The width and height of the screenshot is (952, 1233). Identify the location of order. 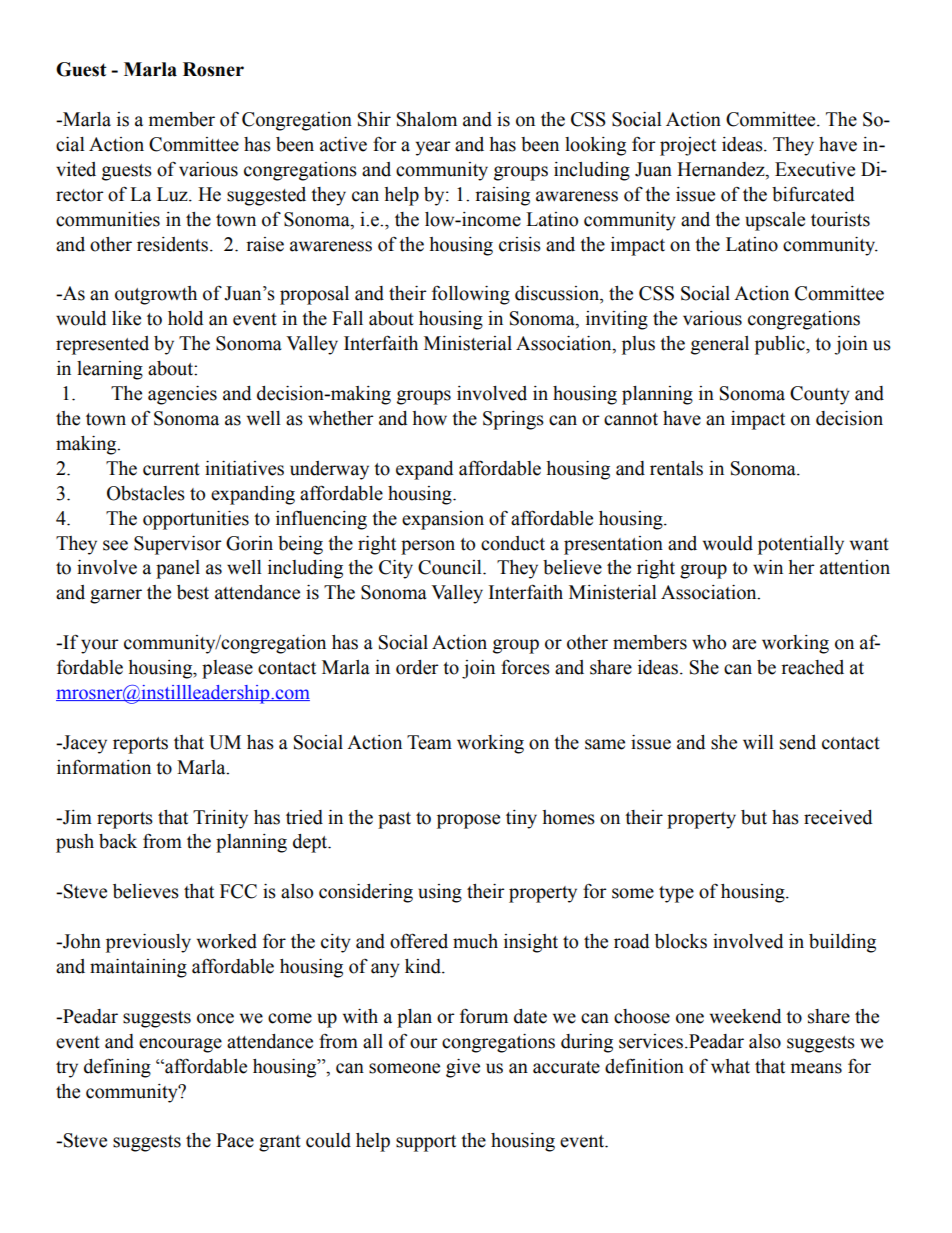
(417, 667).
